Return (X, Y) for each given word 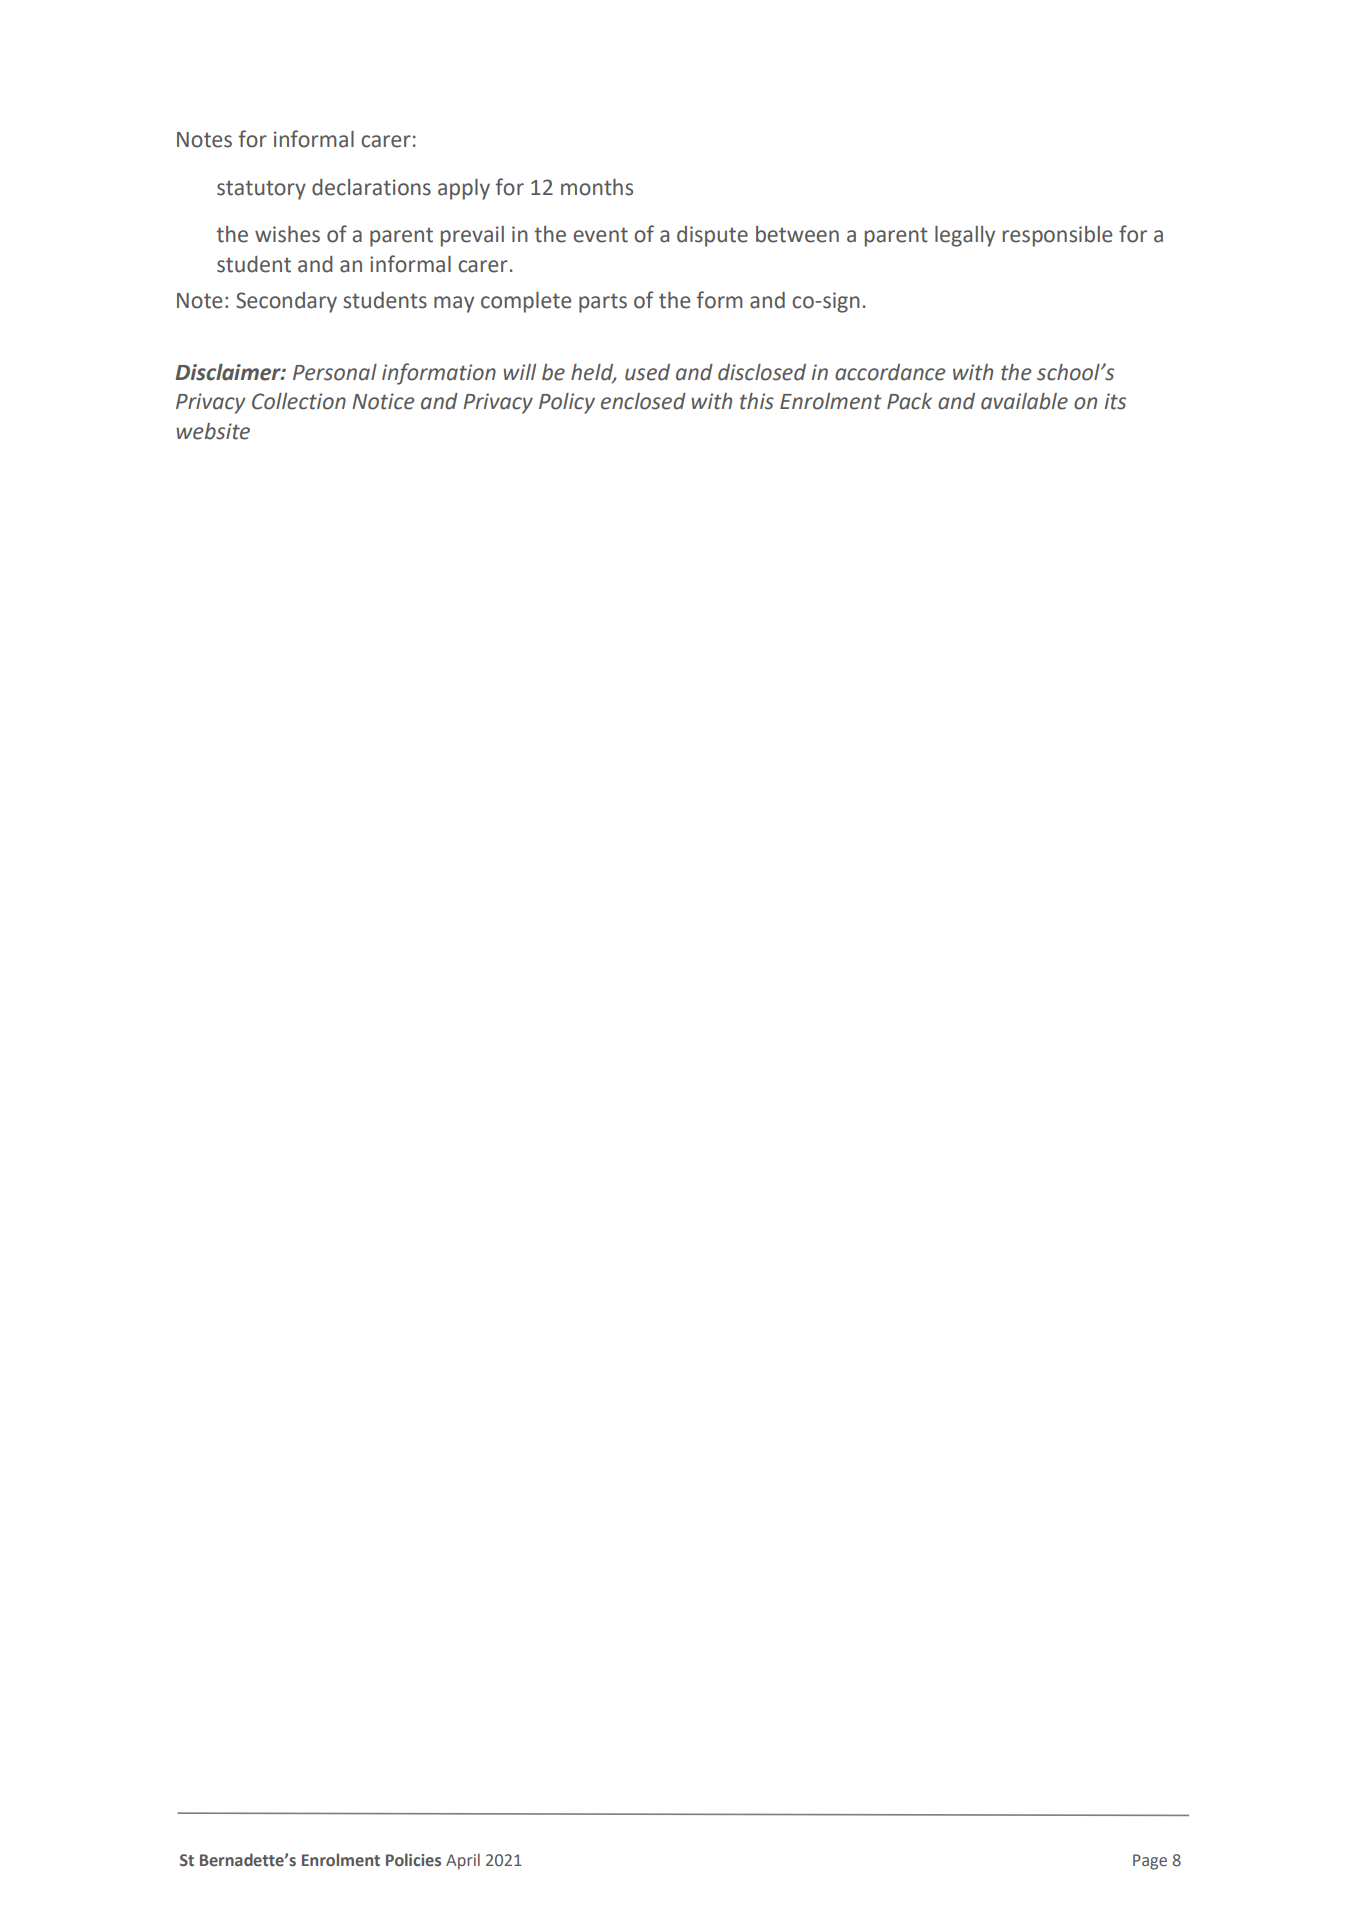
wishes (287, 234)
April (463, 1861)
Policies (413, 1859)
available (1024, 401)
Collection (299, 401)
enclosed (643, 401)
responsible (1057, 236)
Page (1150, 1862)
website (213, 431)
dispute (712, 236)
